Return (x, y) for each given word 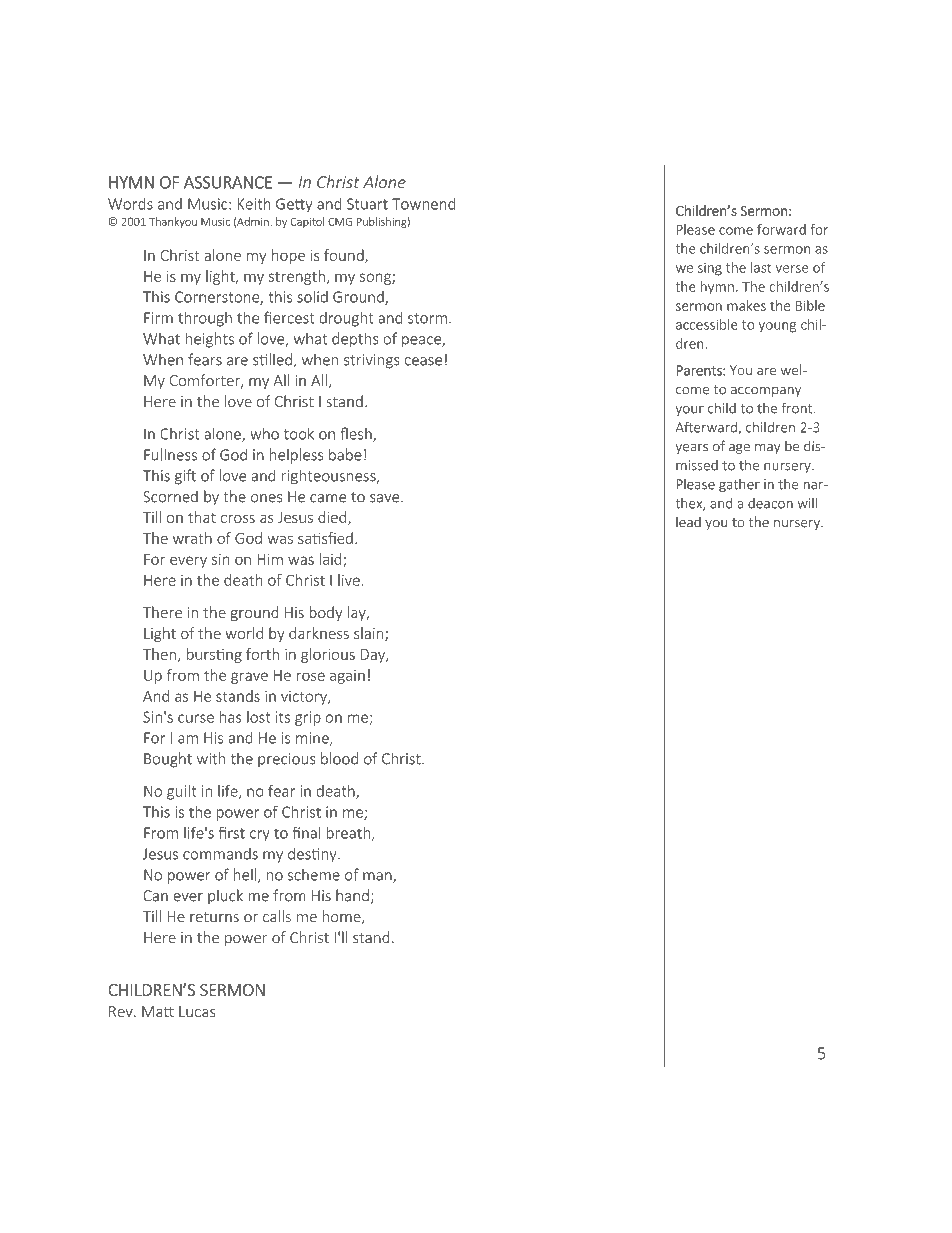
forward (781, 229)
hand (352, 895)
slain (370, 634)
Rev (122, 1012)
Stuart (367, 204)
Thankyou (173, 222)
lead (688, 522)
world (244, 633)
